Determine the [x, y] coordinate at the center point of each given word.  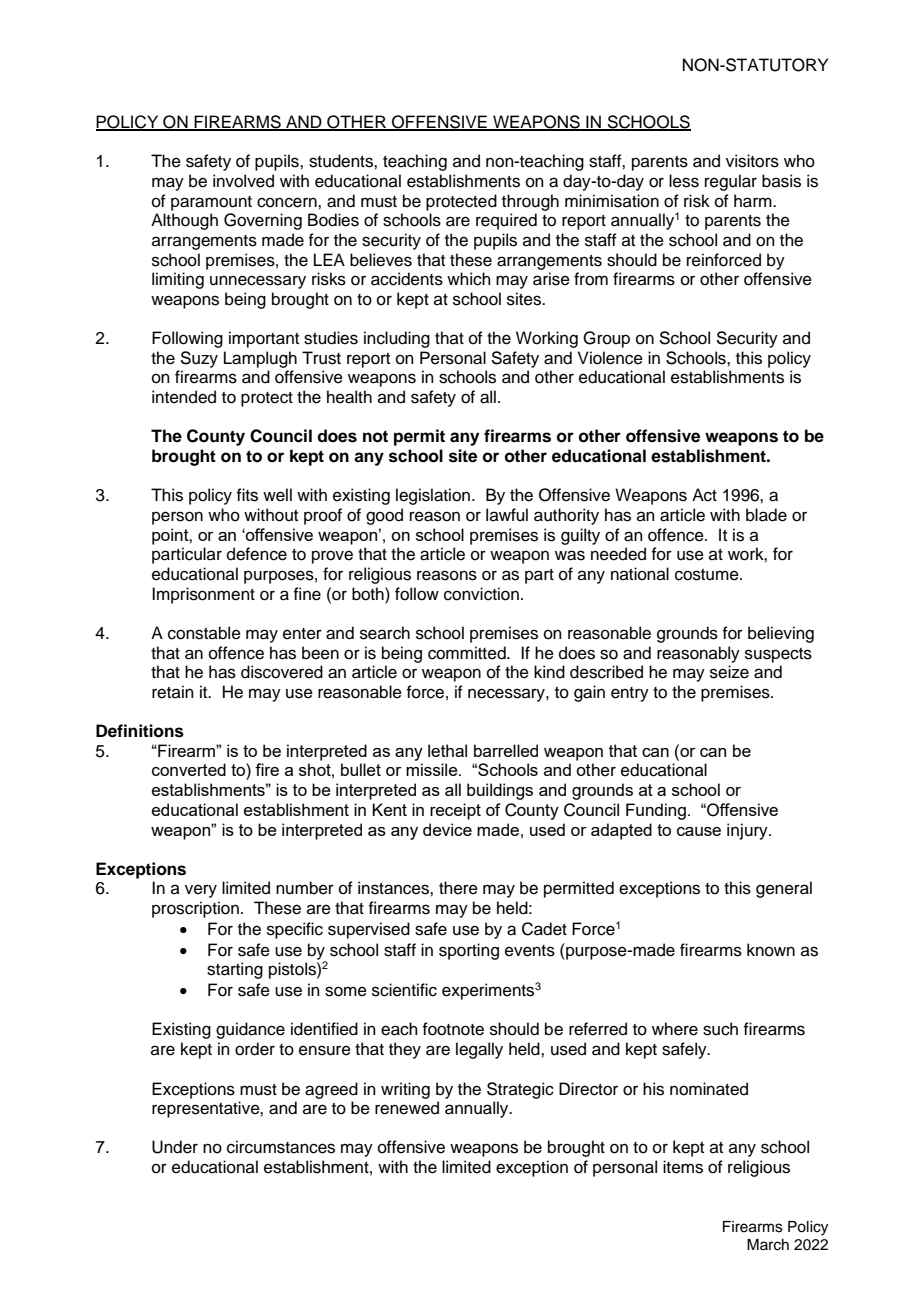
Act [704, 495]
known [771, 950]
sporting [469, 951]
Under [175, 1147]
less [684, 181]
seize [729, 672]
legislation [433, 496]
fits [247, 495]
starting [235, 970]
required [506, 221]
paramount [211, 203]
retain [173, 692]
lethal [447, 750]
